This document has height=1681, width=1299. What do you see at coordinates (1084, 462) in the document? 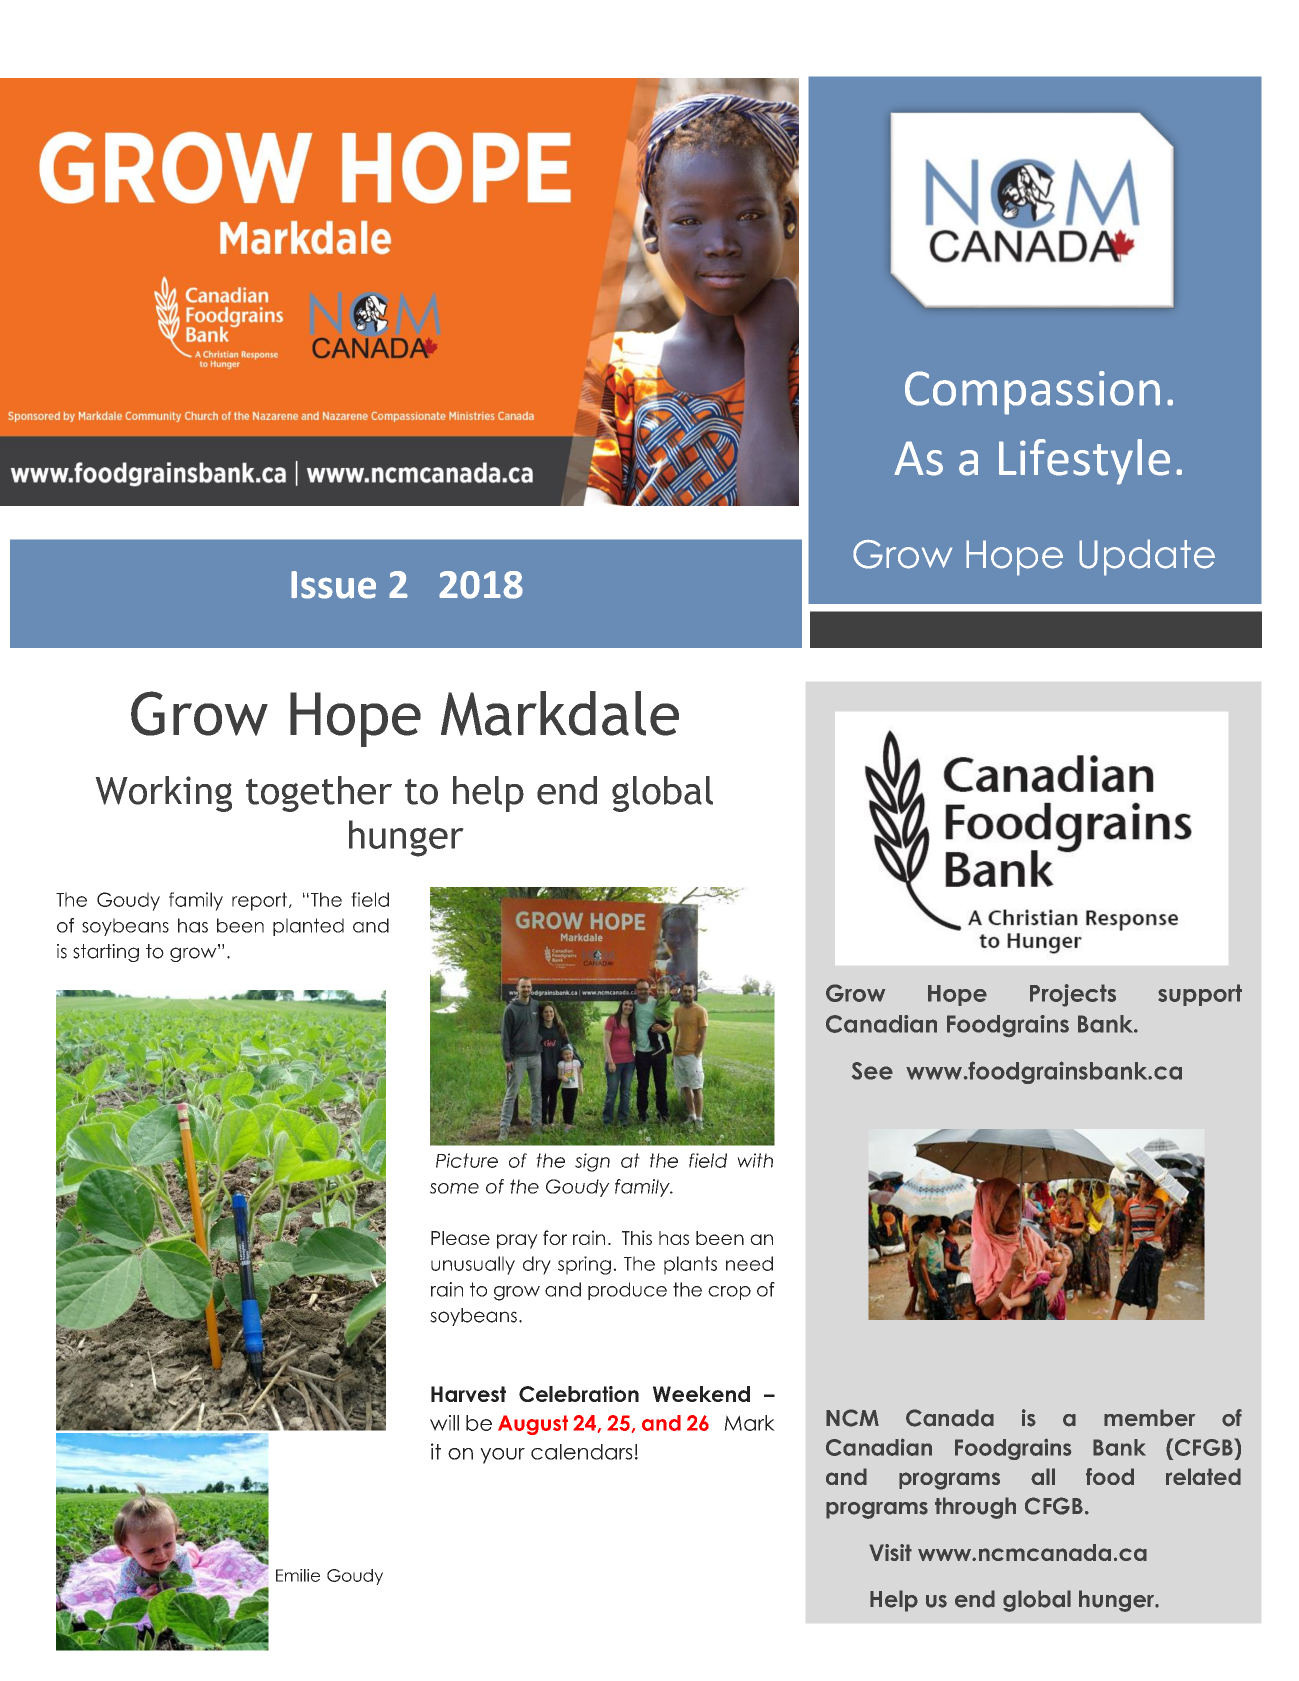
I see `Lifestyle` at bounding box center [1084, 462].
